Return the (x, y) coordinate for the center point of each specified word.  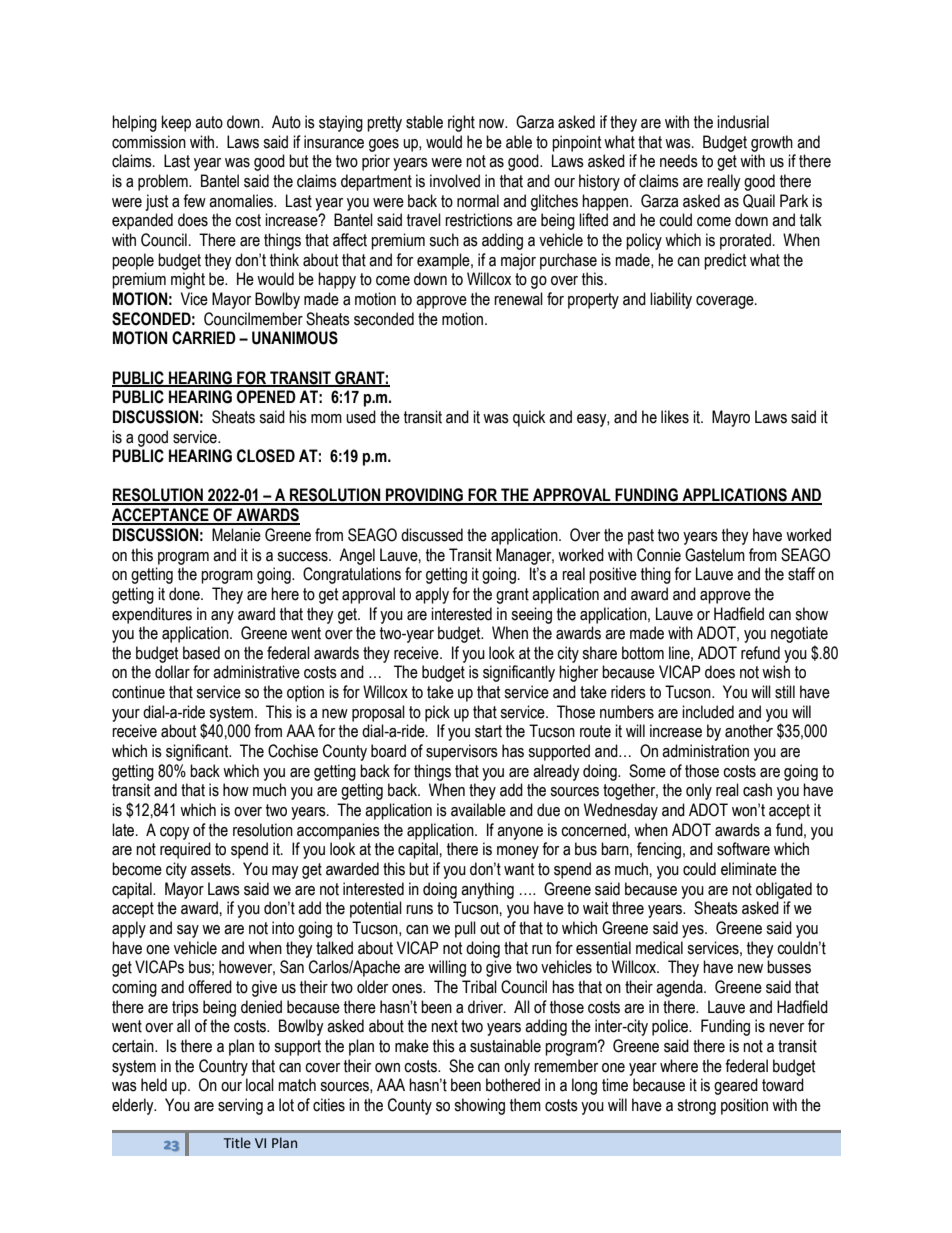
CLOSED (266, 456)
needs (679, 161)
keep (176, 123)
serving (240, 1106)
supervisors (462, 752)
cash (757, 790)
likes (675, 417)
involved (455, 181)
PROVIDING (424, 496)
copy (175, 833)
